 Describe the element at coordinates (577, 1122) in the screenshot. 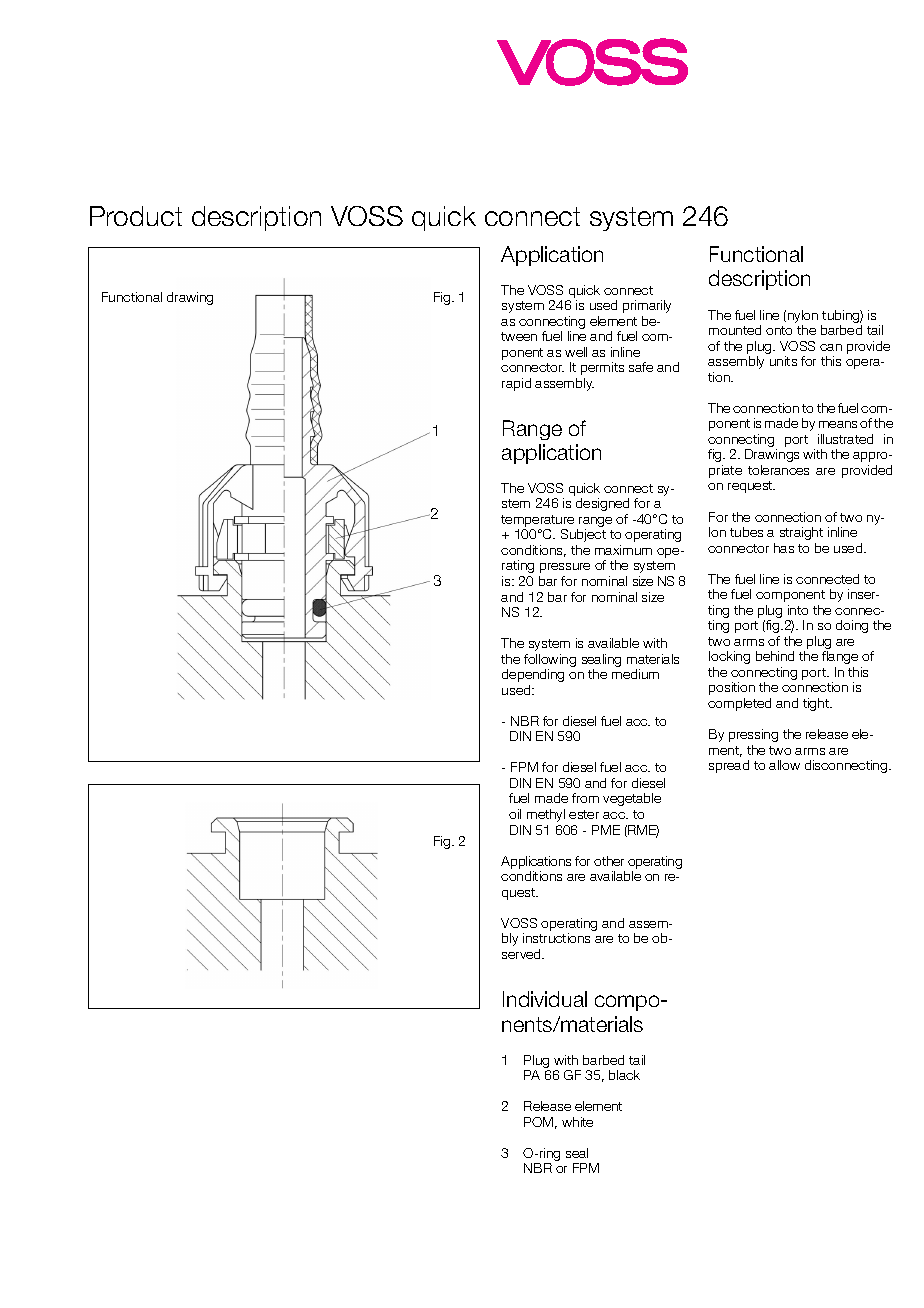

I see `white` at that location.
